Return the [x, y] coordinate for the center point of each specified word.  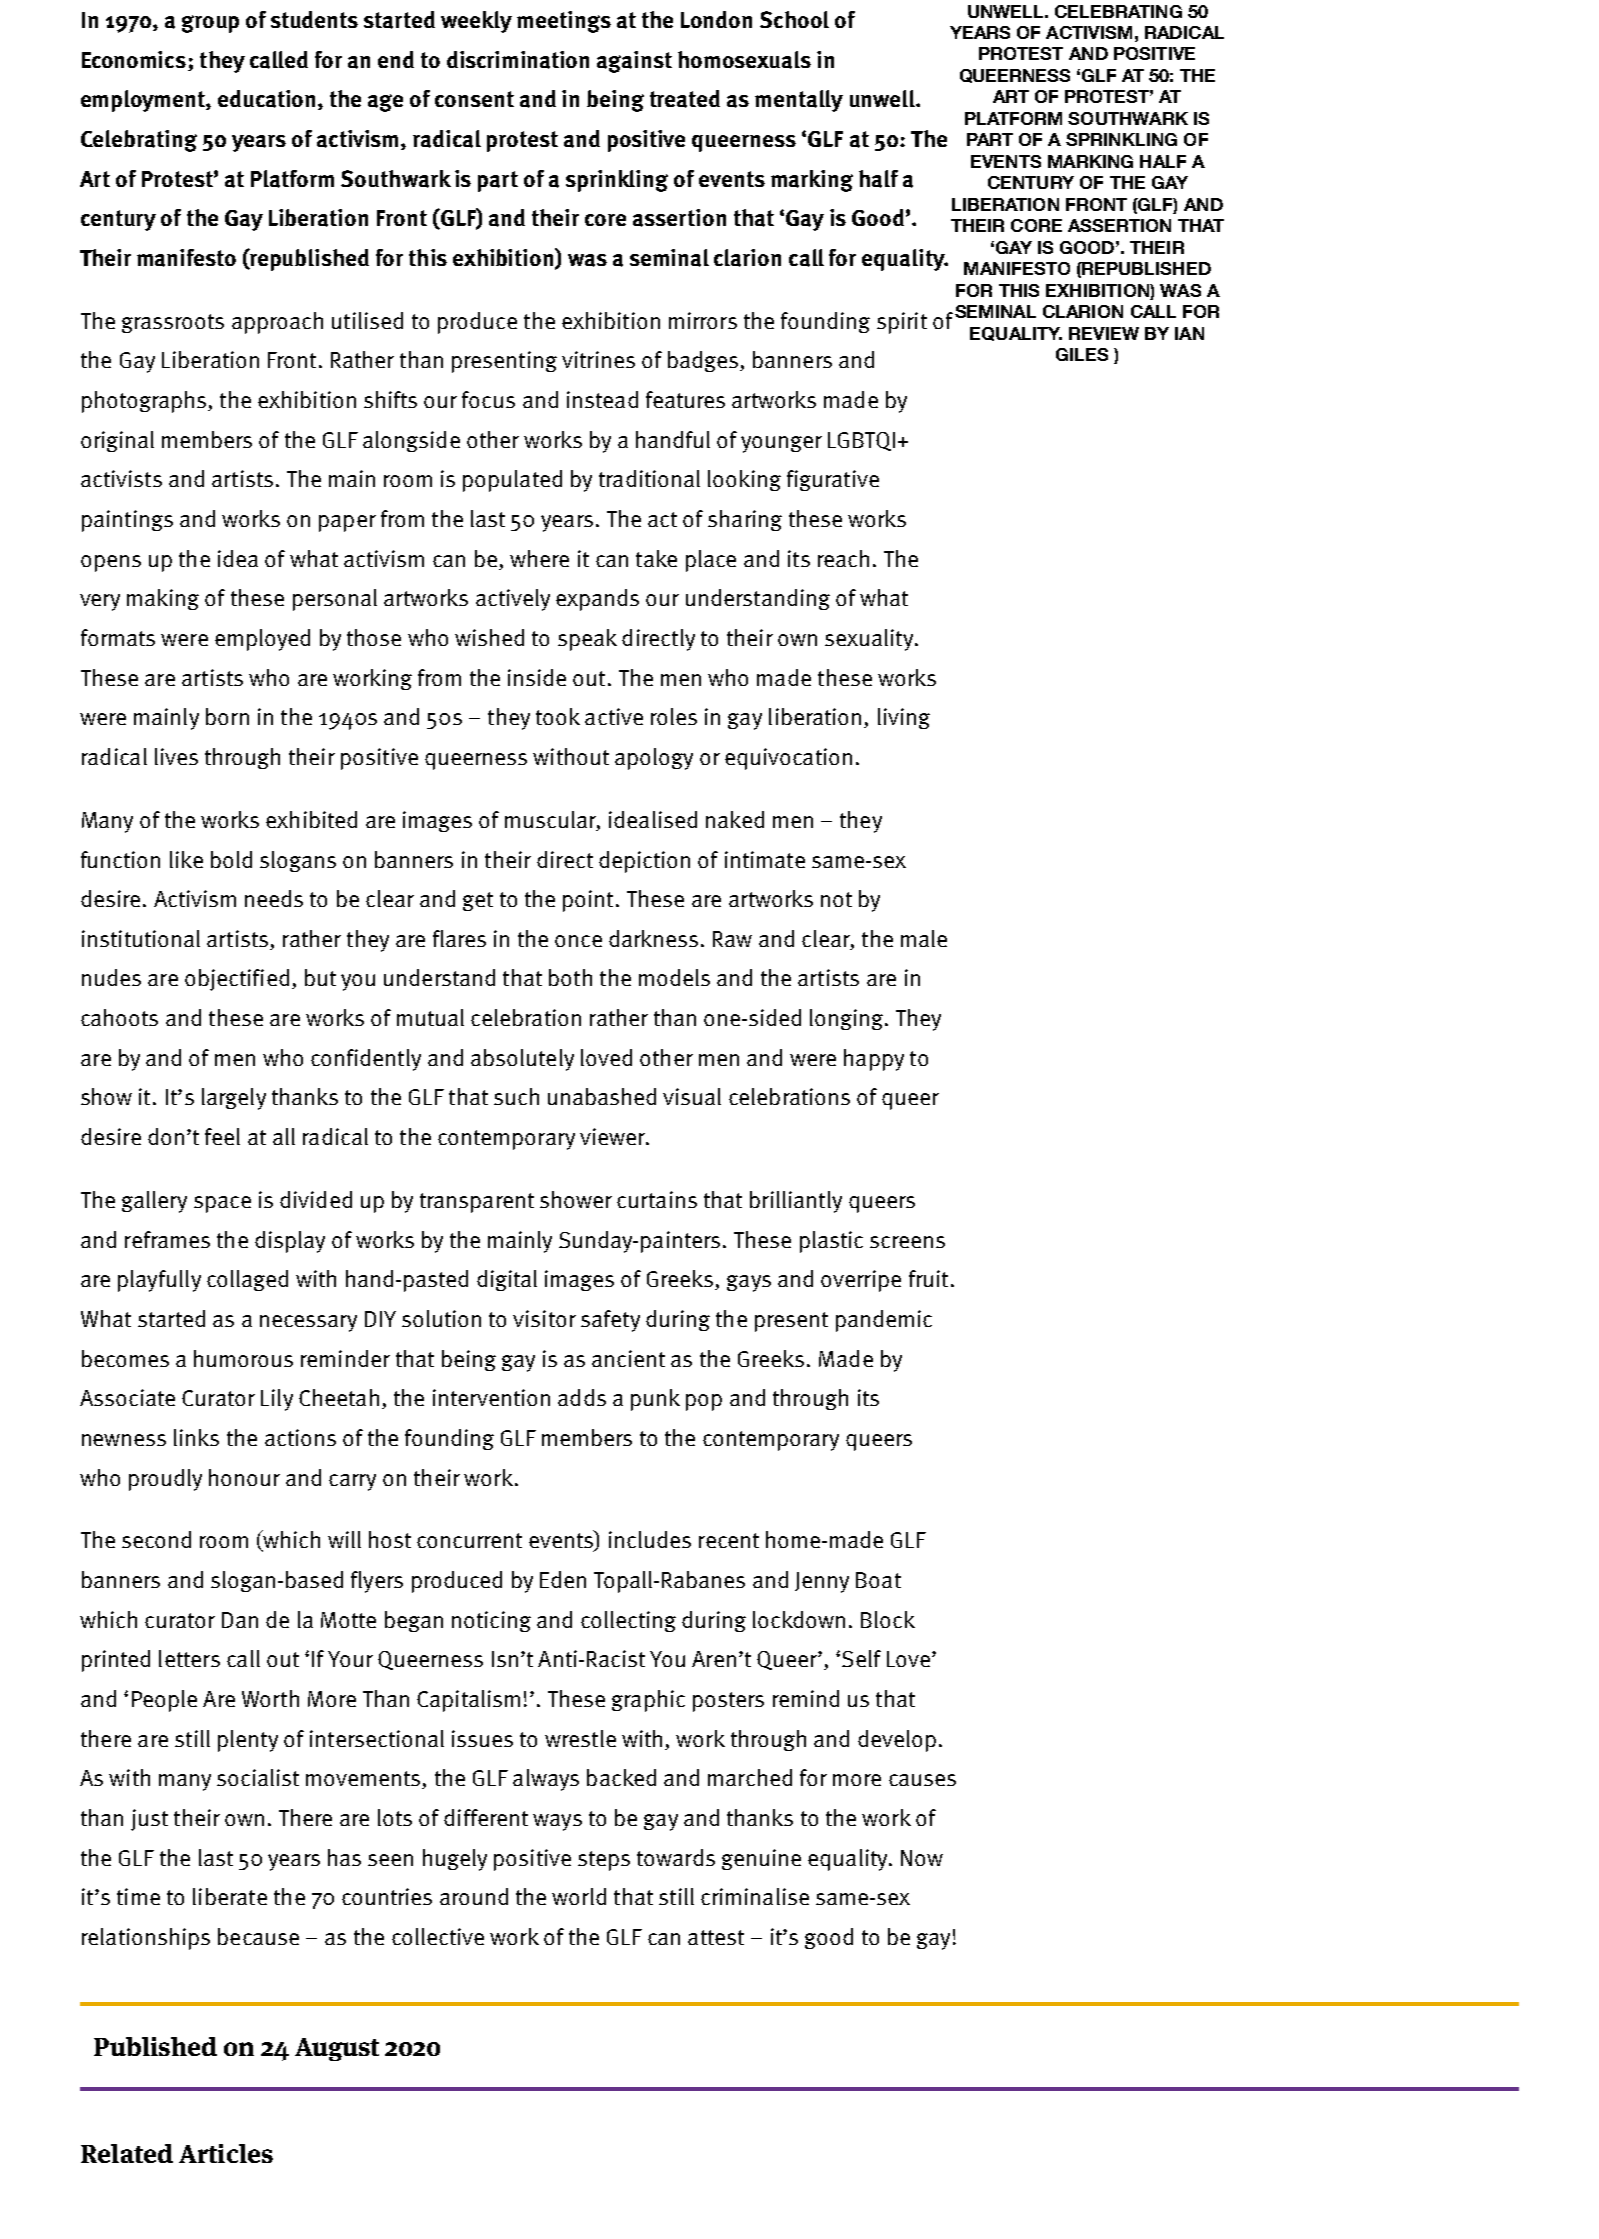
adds [582, 1397]
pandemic [884, 1321]
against [634, 62]
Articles [226, 2153]
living [904, 718]
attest [716, 1937]
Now [922, 1858]
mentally [799, 101]
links [196, 1437]
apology [654, 759]
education [266, 99]
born [227, 716]
